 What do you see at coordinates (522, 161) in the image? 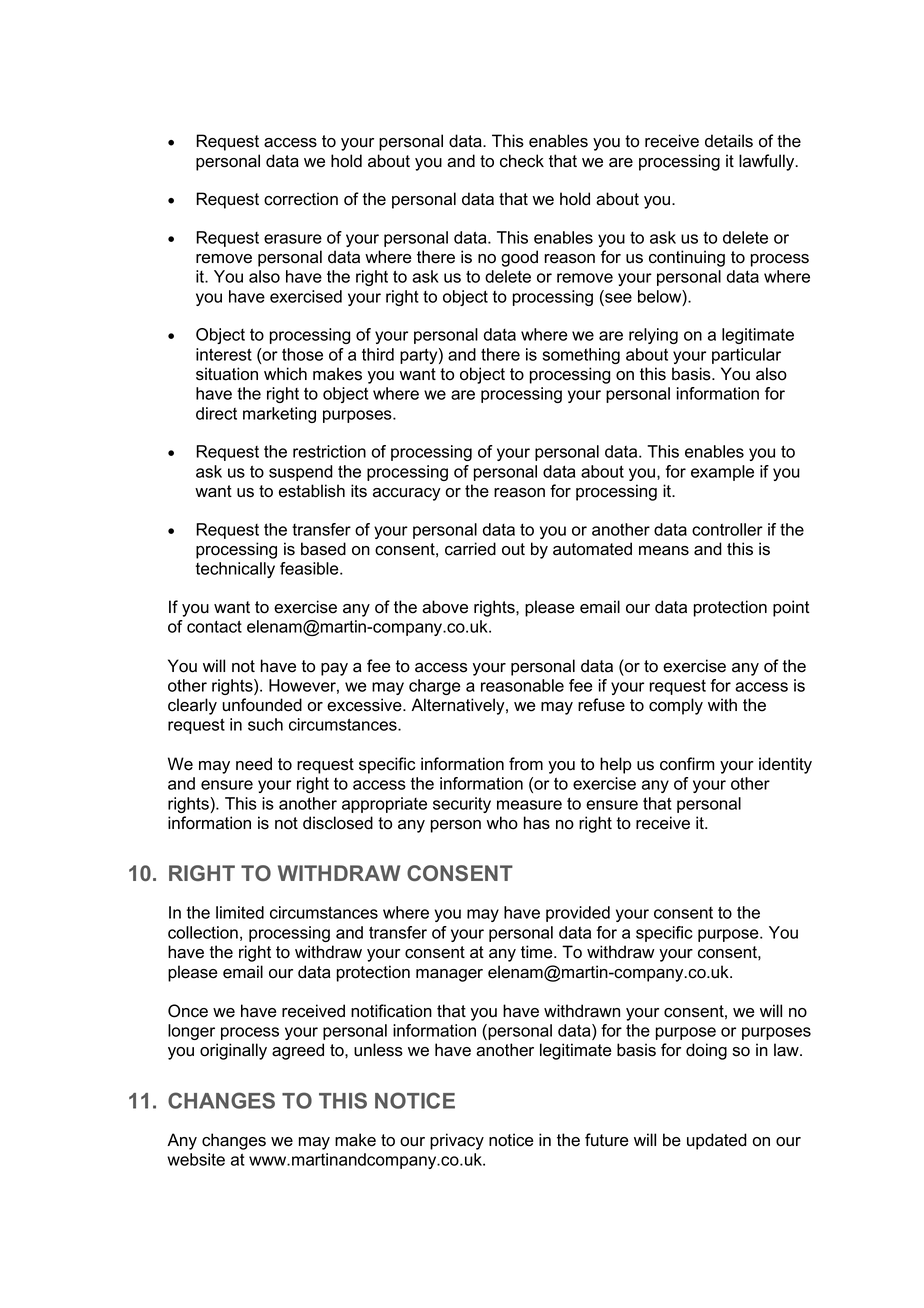
I see `check` at bounding box center [522, 161].
